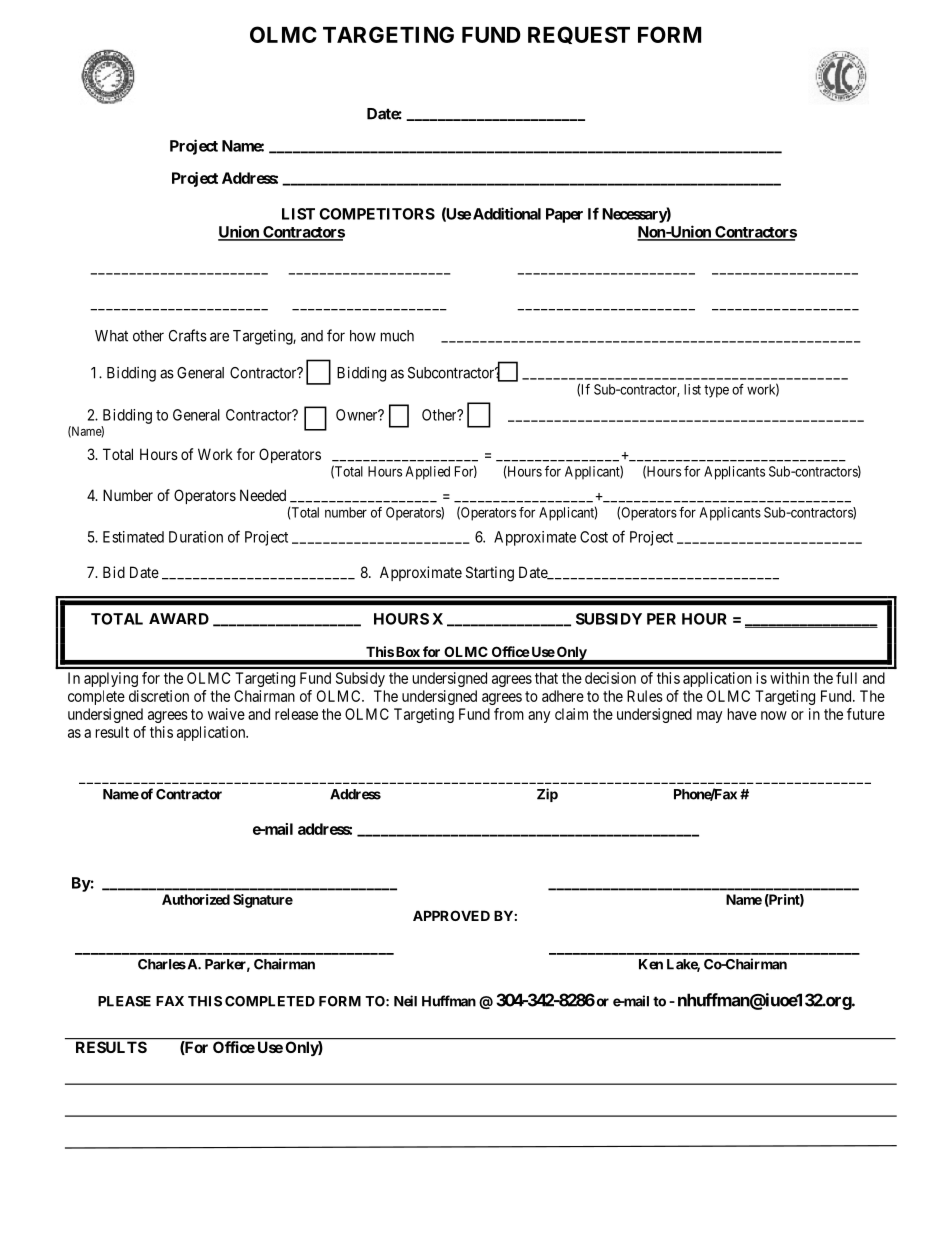 The width and height of the screenshot is (952, 1233). Describe the element at coordinates (196, 537) in the screenshot. I see `Duration` at that location.
